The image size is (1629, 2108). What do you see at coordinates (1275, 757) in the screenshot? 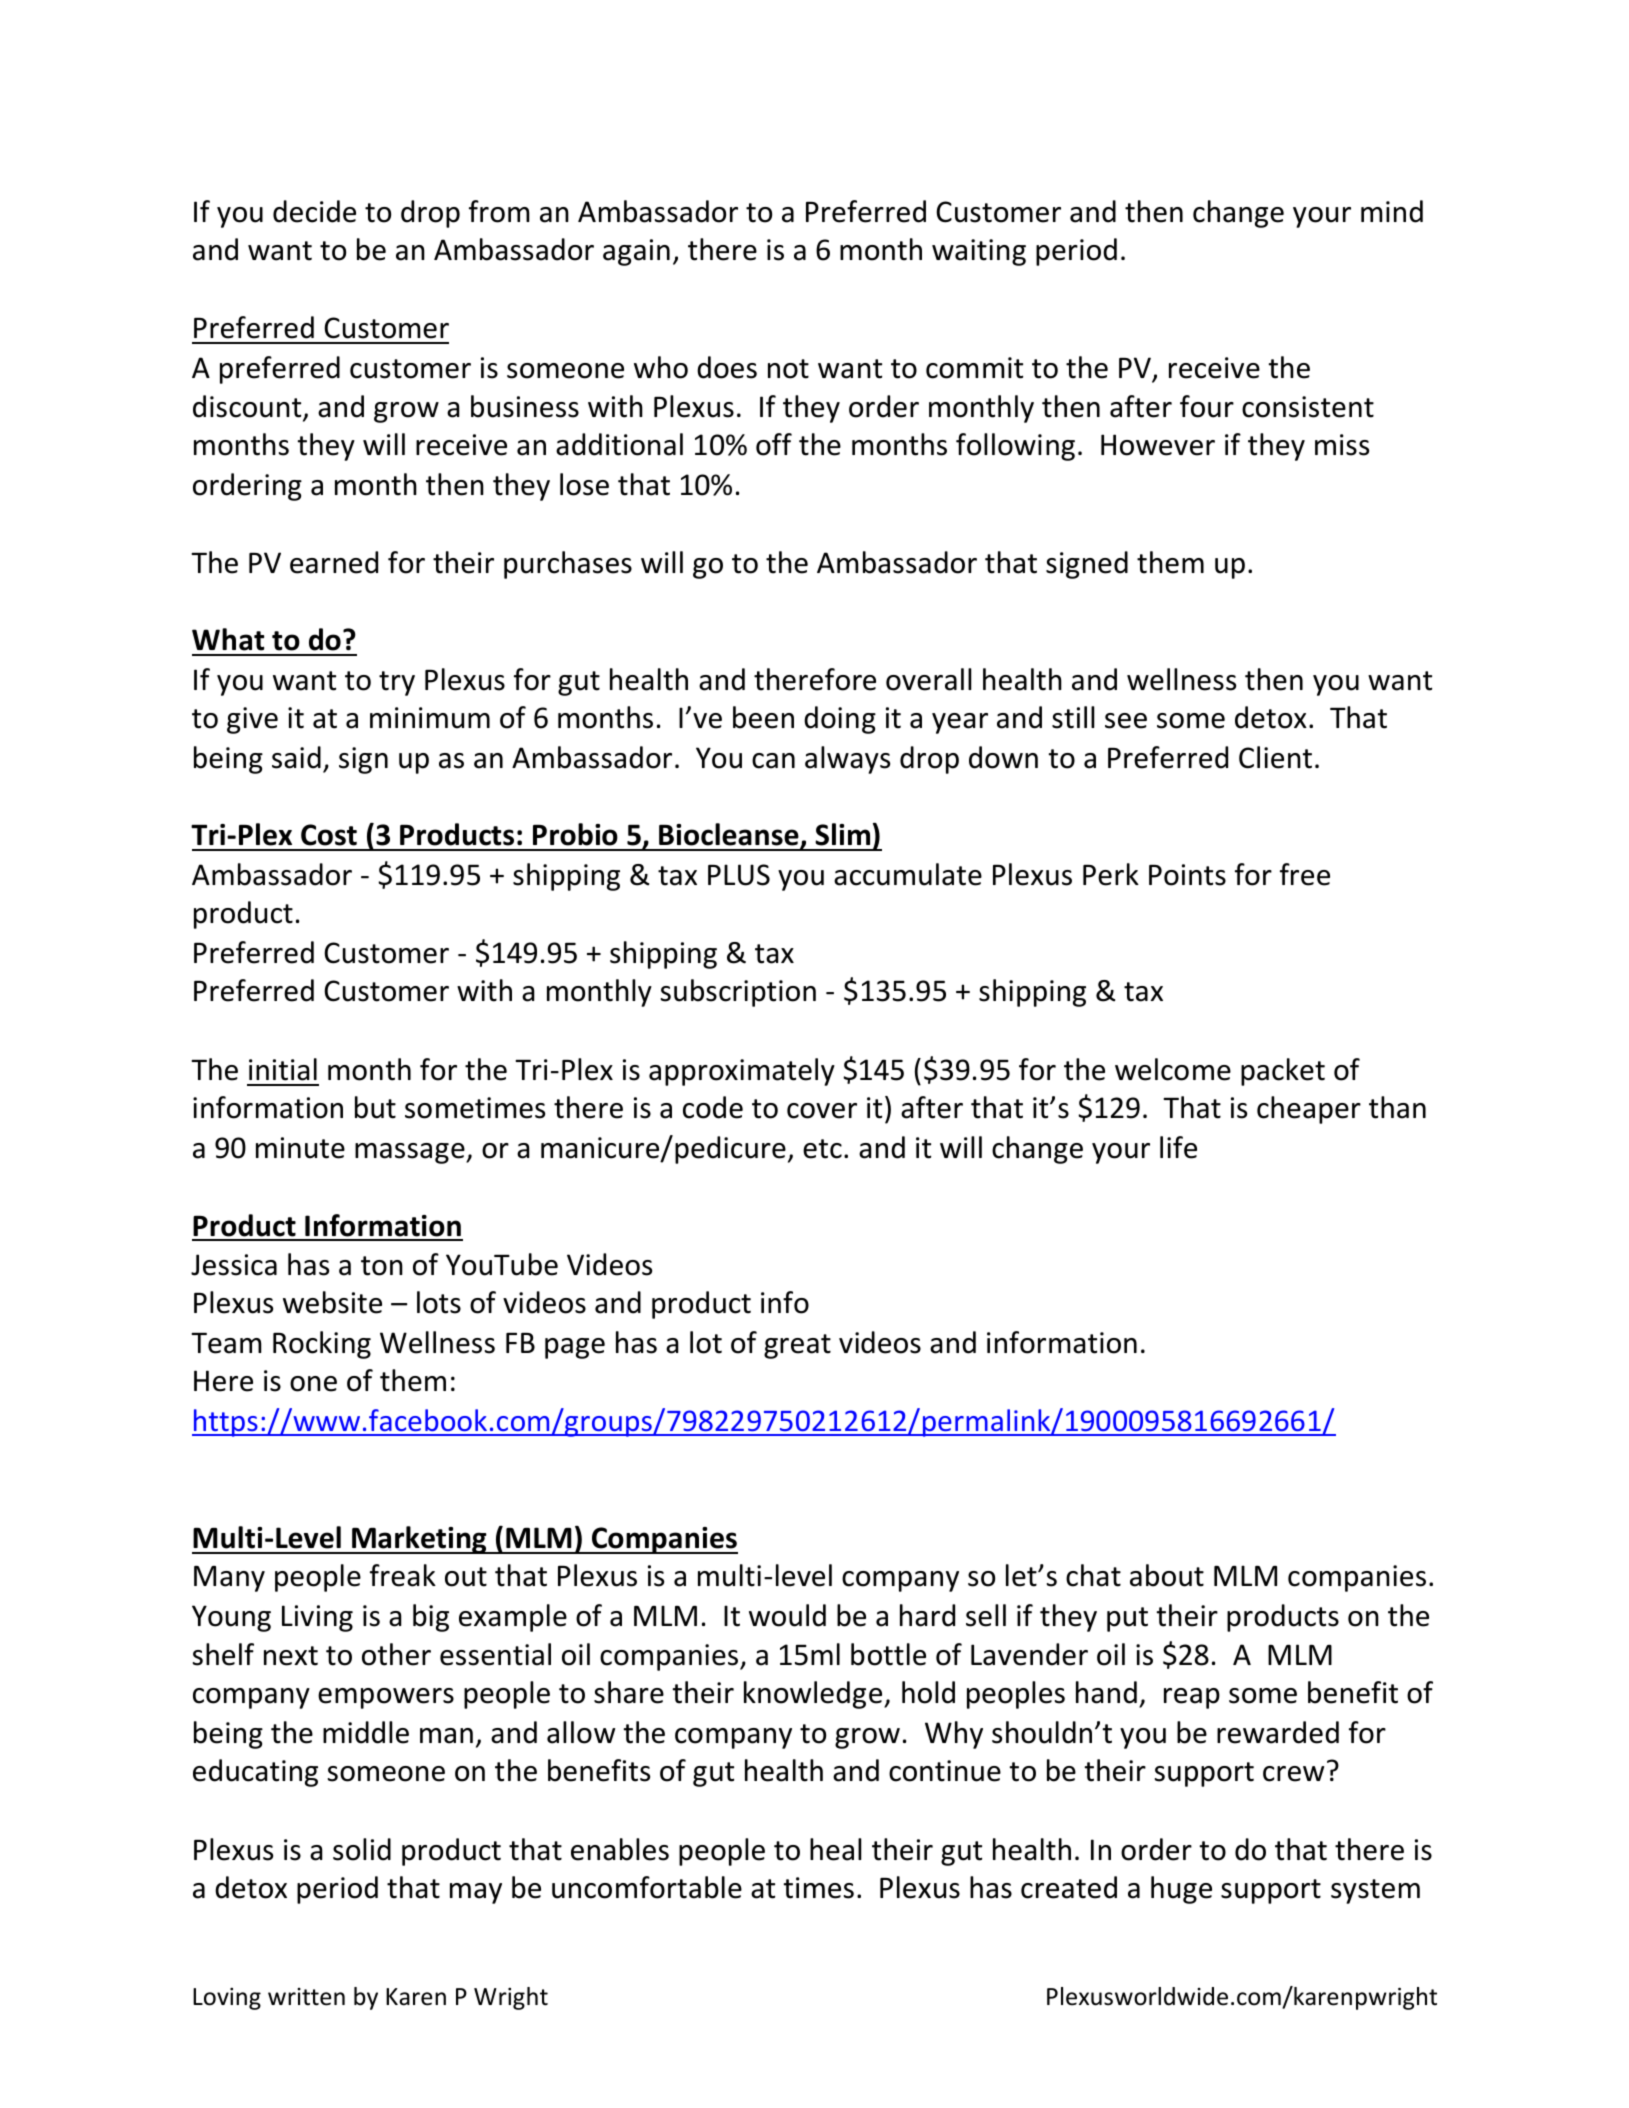
I see `Client` at bounding box center [1275, 757].
